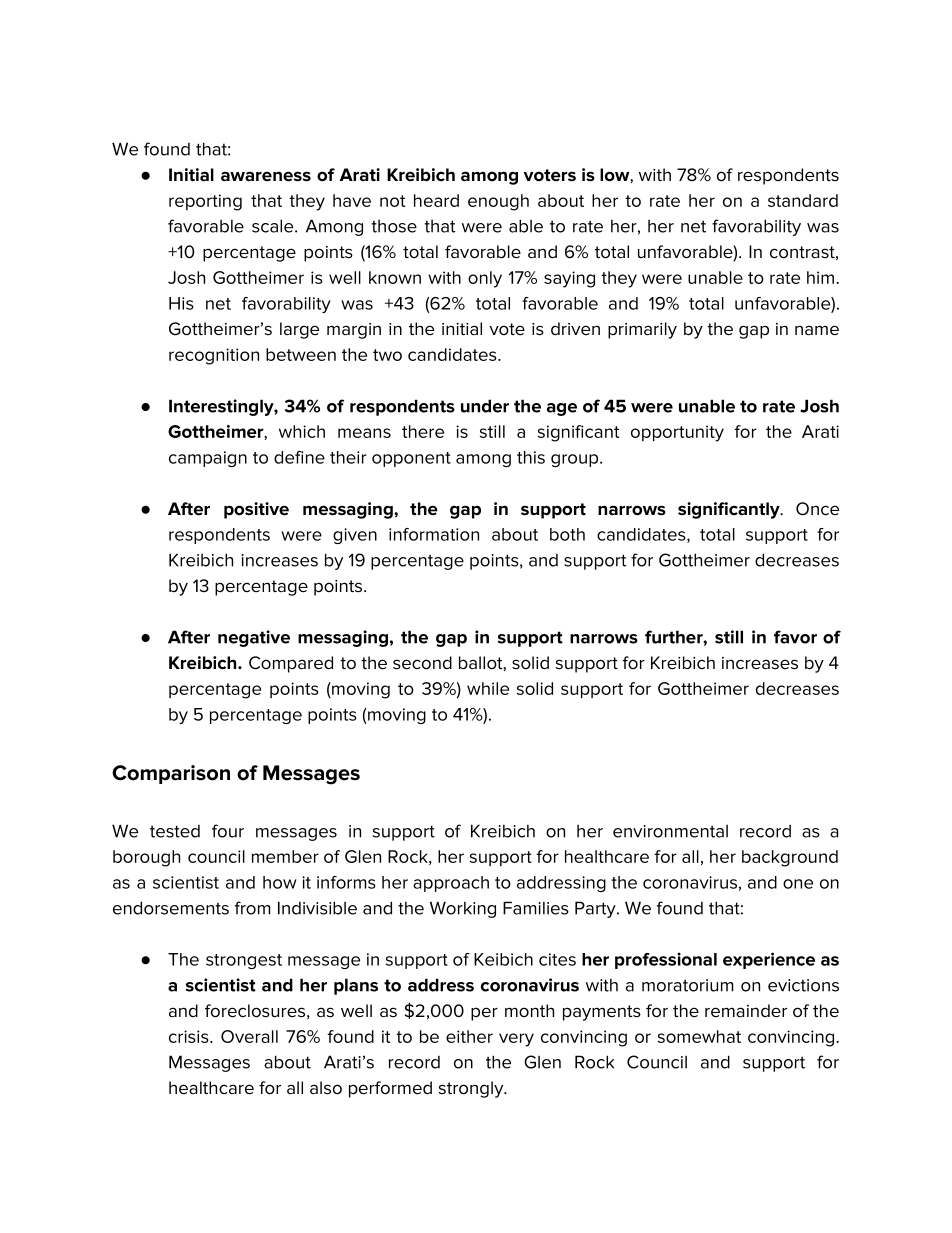 This screenshot has height=1233, width=952. I want to click on either, so click(469, 1036).
